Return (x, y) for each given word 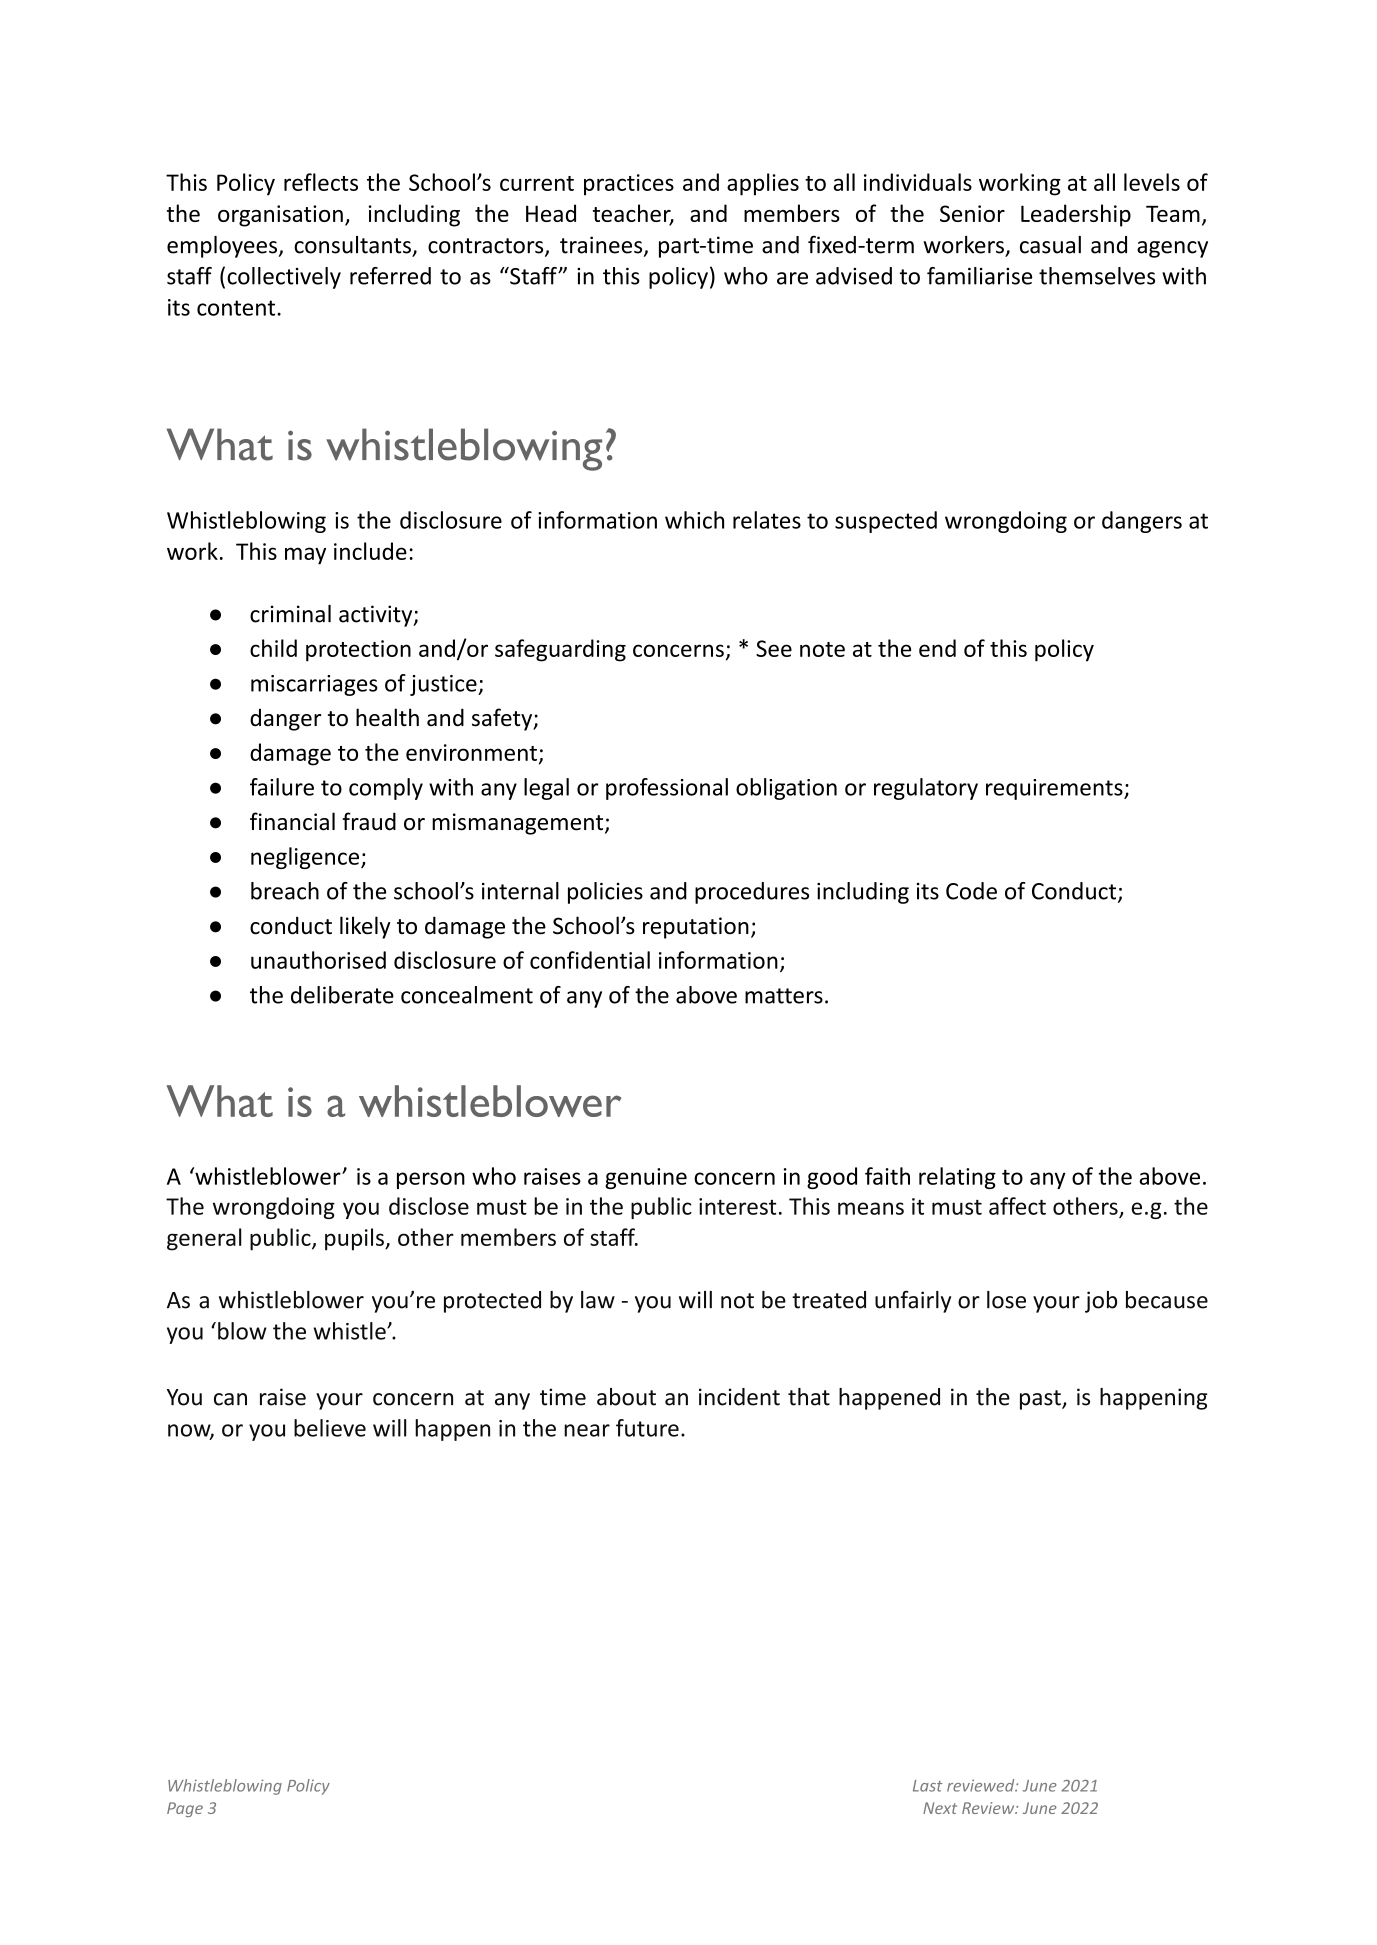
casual (1050, 245)
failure (282, 787)
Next (940, 1808)
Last (928, 1786)
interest (737, 1206)
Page (185, 1809)
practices (629, 185)
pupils (355, 1239)
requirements (1055, 789)
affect (1017, 1206)
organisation (280, 216)
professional (667, 789)
